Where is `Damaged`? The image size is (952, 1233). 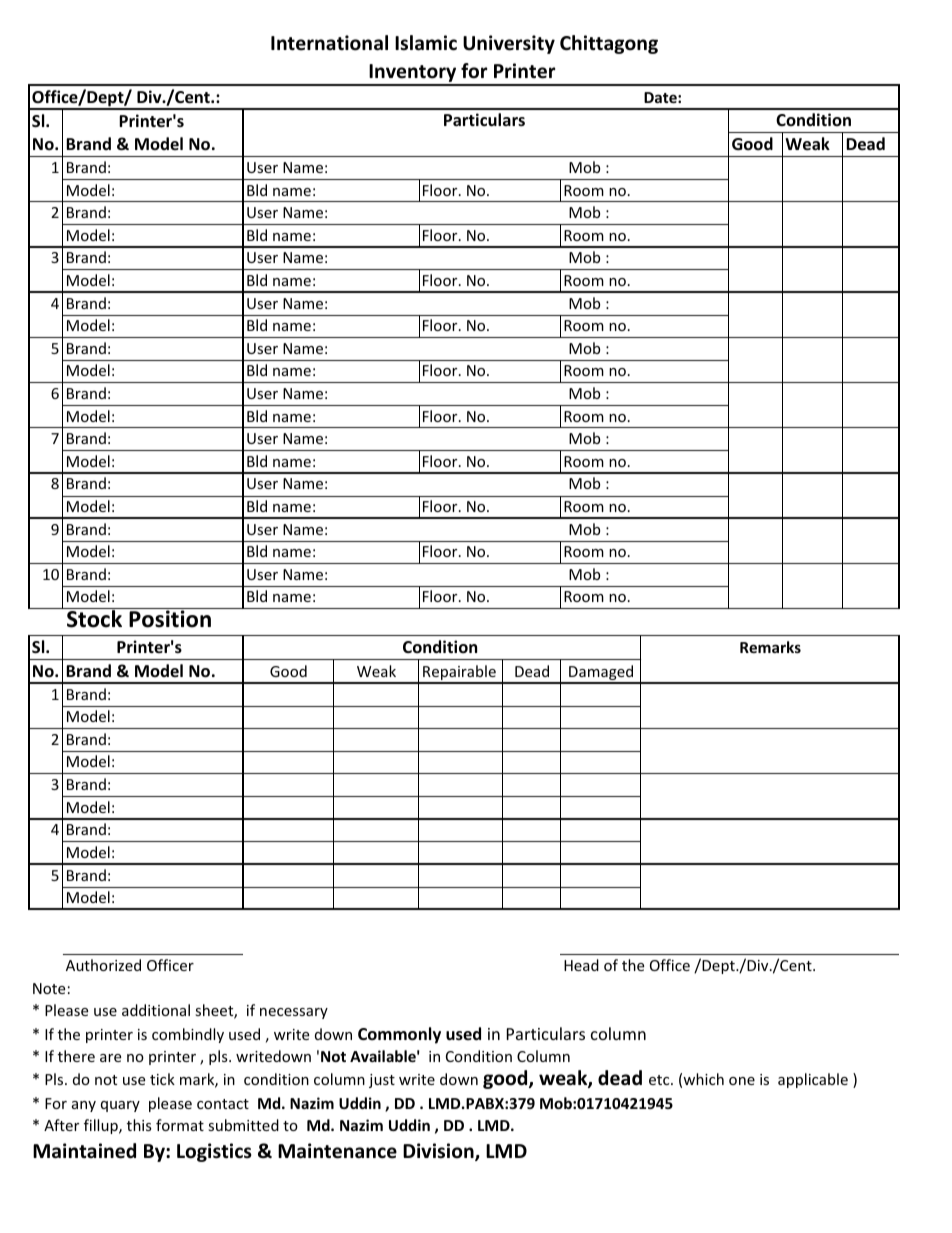 Damaged is located at coordinates (601, 674).
